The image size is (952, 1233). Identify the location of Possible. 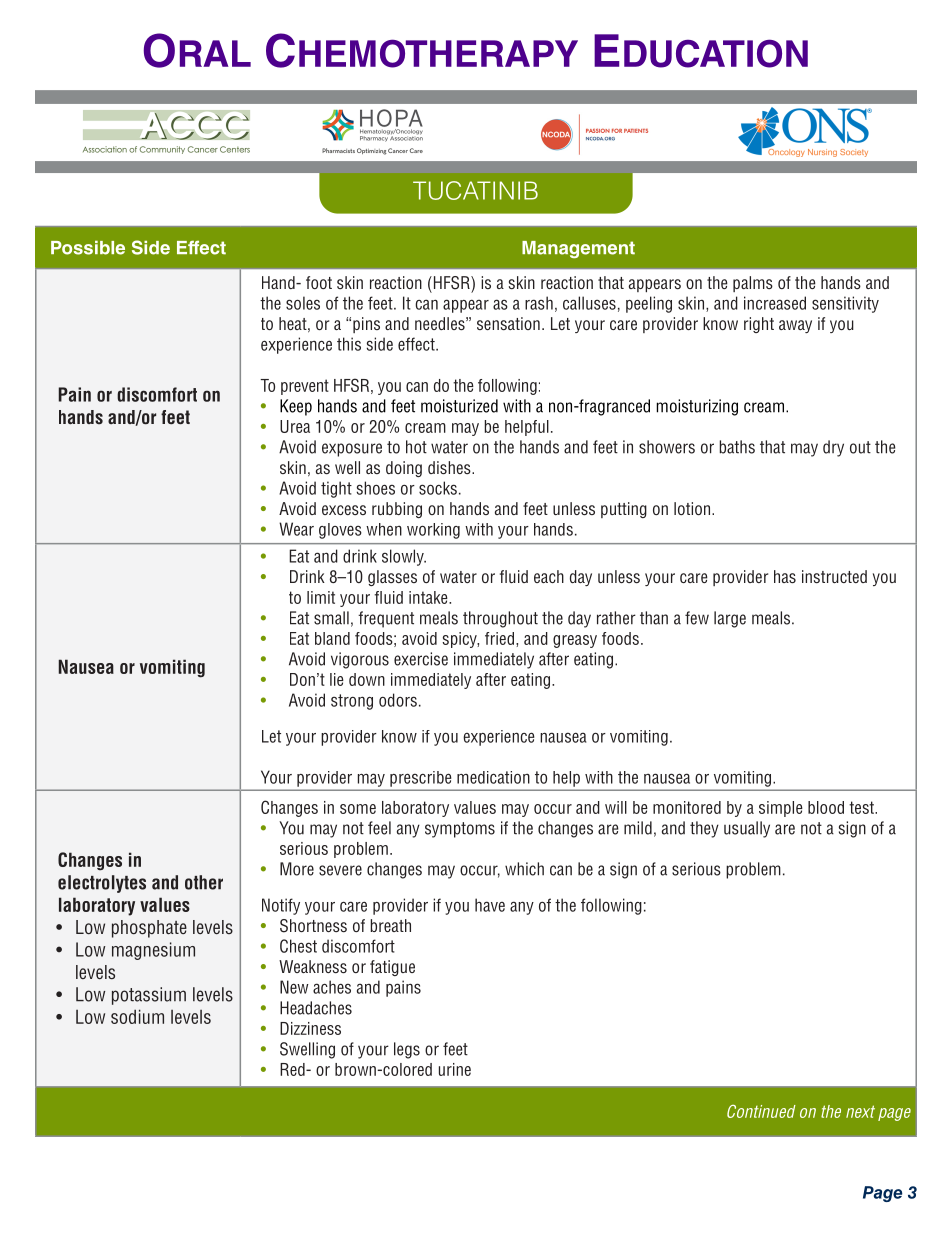
(88, 248).
